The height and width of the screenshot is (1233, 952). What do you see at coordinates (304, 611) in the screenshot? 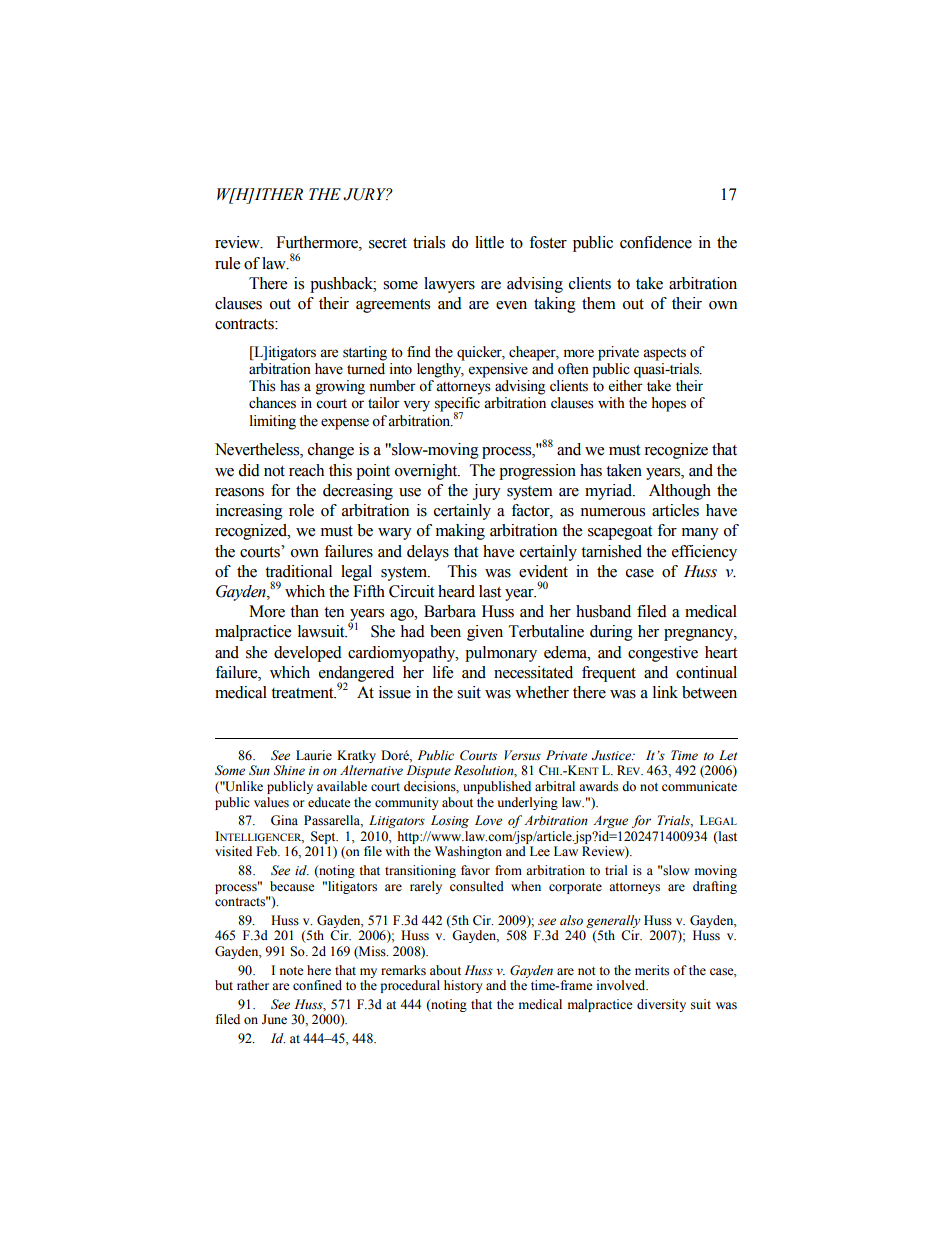
I see `than` at bounding box center [304, 611].
